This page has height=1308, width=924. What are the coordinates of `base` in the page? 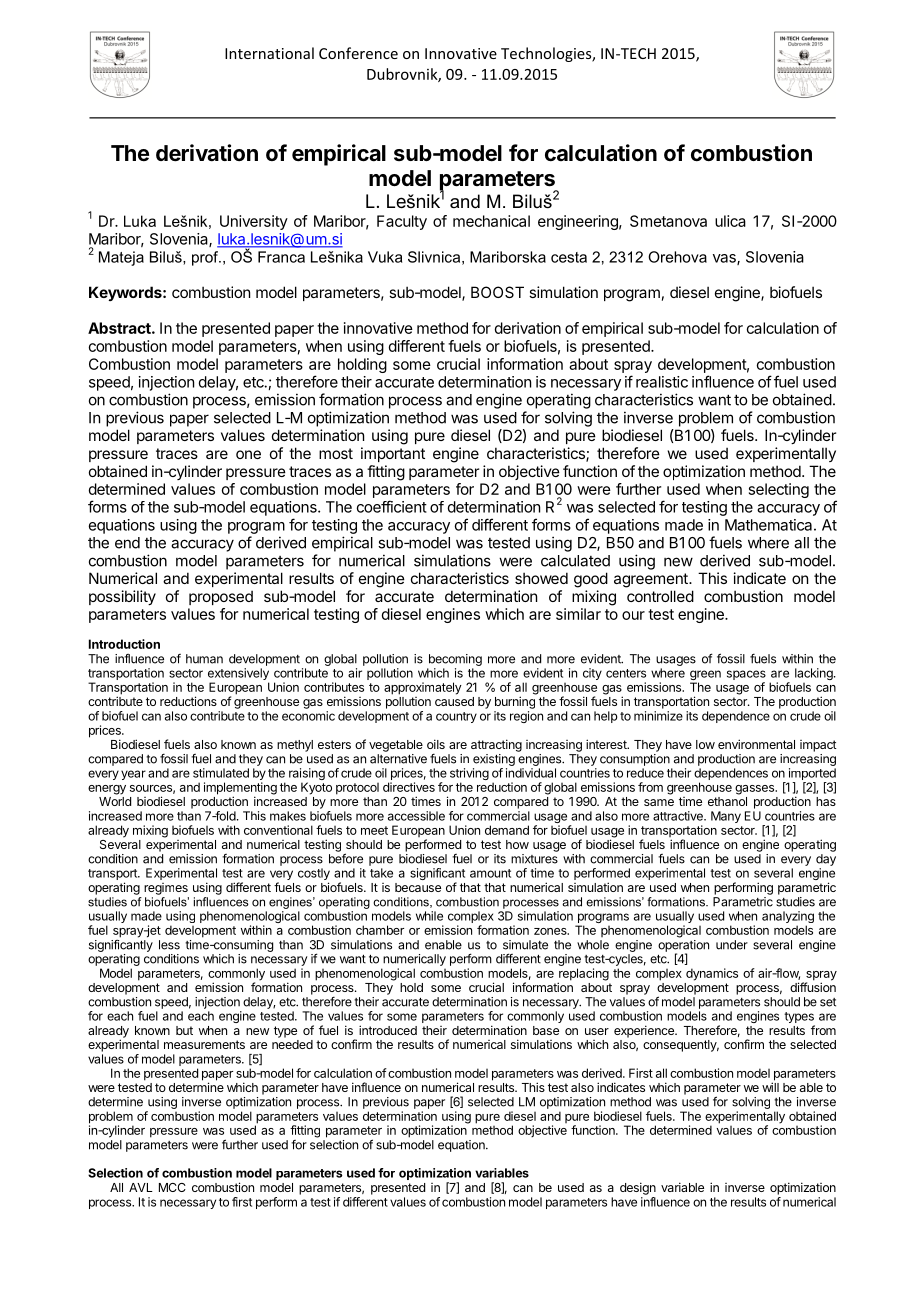 It's located at (546, 1030).
